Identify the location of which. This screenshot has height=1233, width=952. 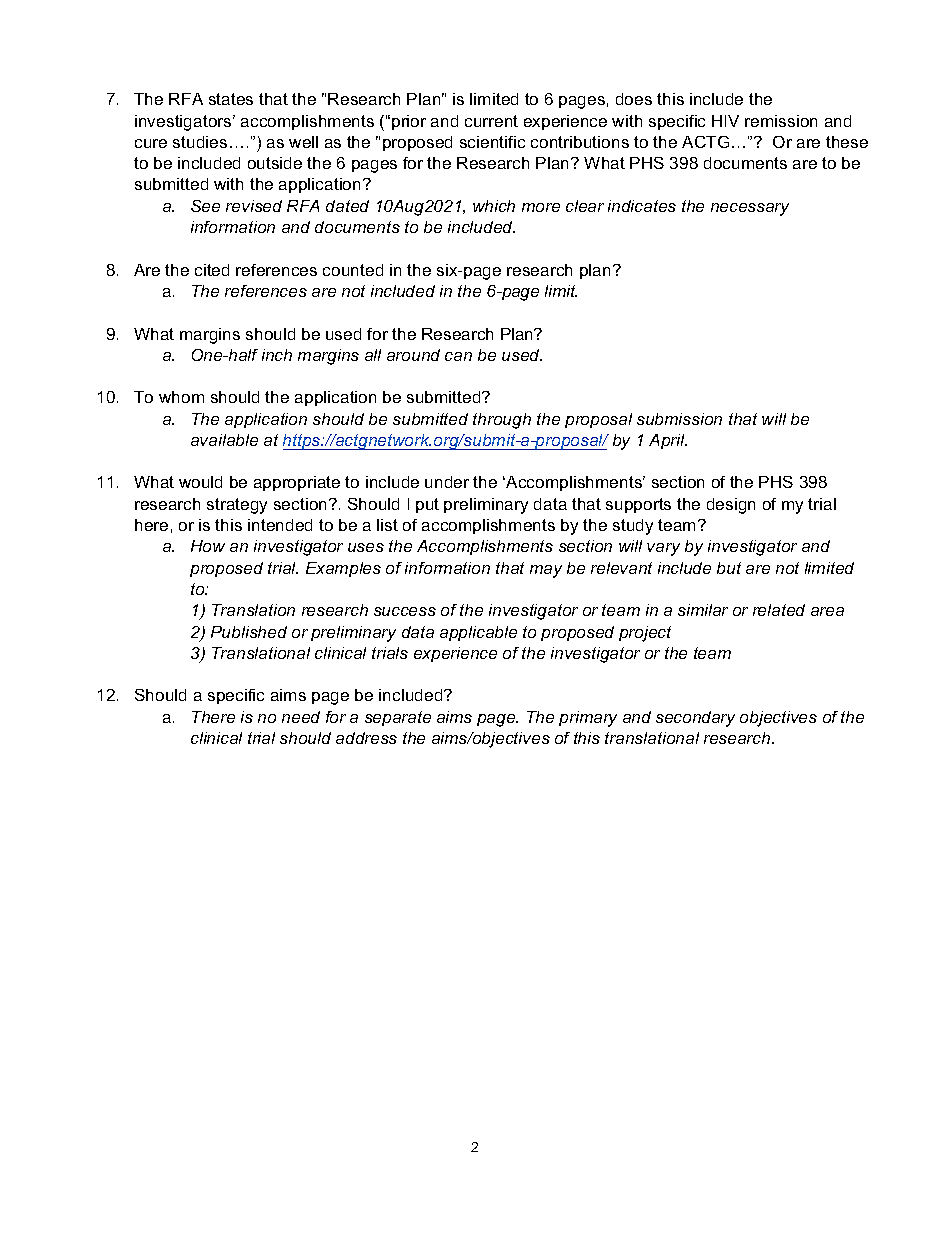
(494, 206).
